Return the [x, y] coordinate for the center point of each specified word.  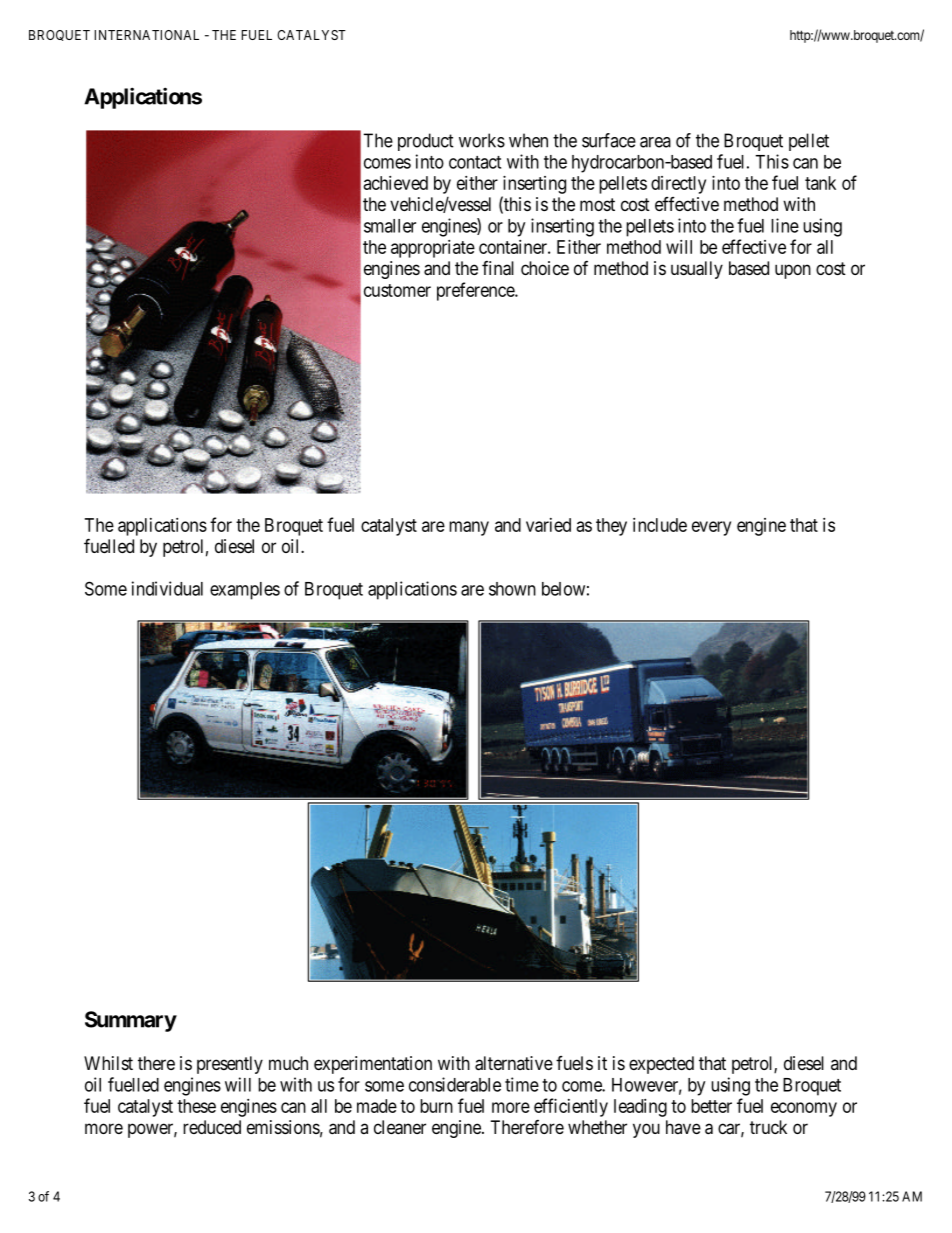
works [482, 140]
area [655, 142]
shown [512, 589]
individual [167, 588]
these [196, 1106]
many [469, 528]
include [660, 525]
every [711, 528]
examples [245, 591]
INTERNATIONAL [147, 35]
